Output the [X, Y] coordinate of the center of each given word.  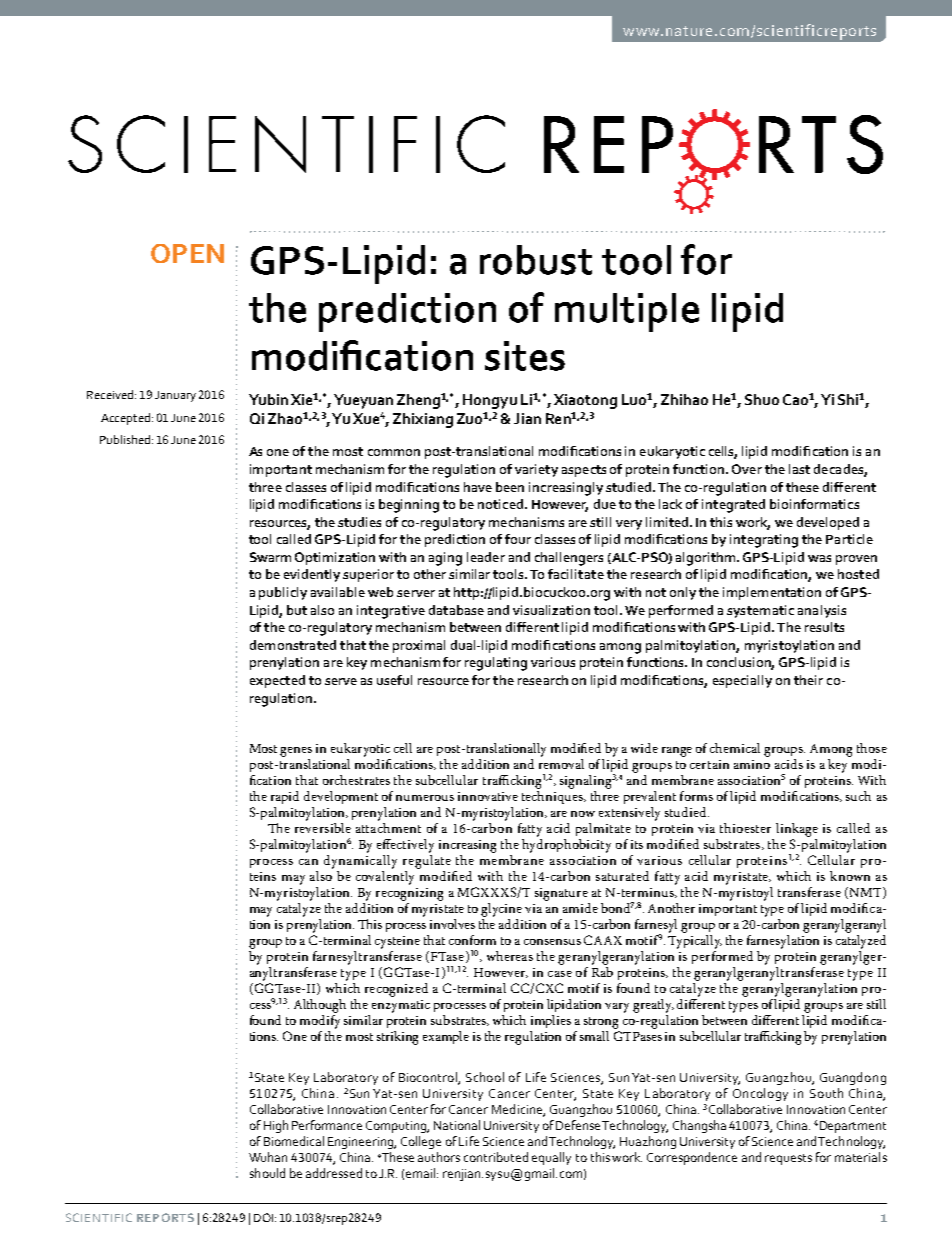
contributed [496, 1157]
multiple [627, 312]
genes [296, 752]
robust [536, 260]
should [267, 1173]
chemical [735, 748]
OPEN [187, 253]
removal [561, 762]
